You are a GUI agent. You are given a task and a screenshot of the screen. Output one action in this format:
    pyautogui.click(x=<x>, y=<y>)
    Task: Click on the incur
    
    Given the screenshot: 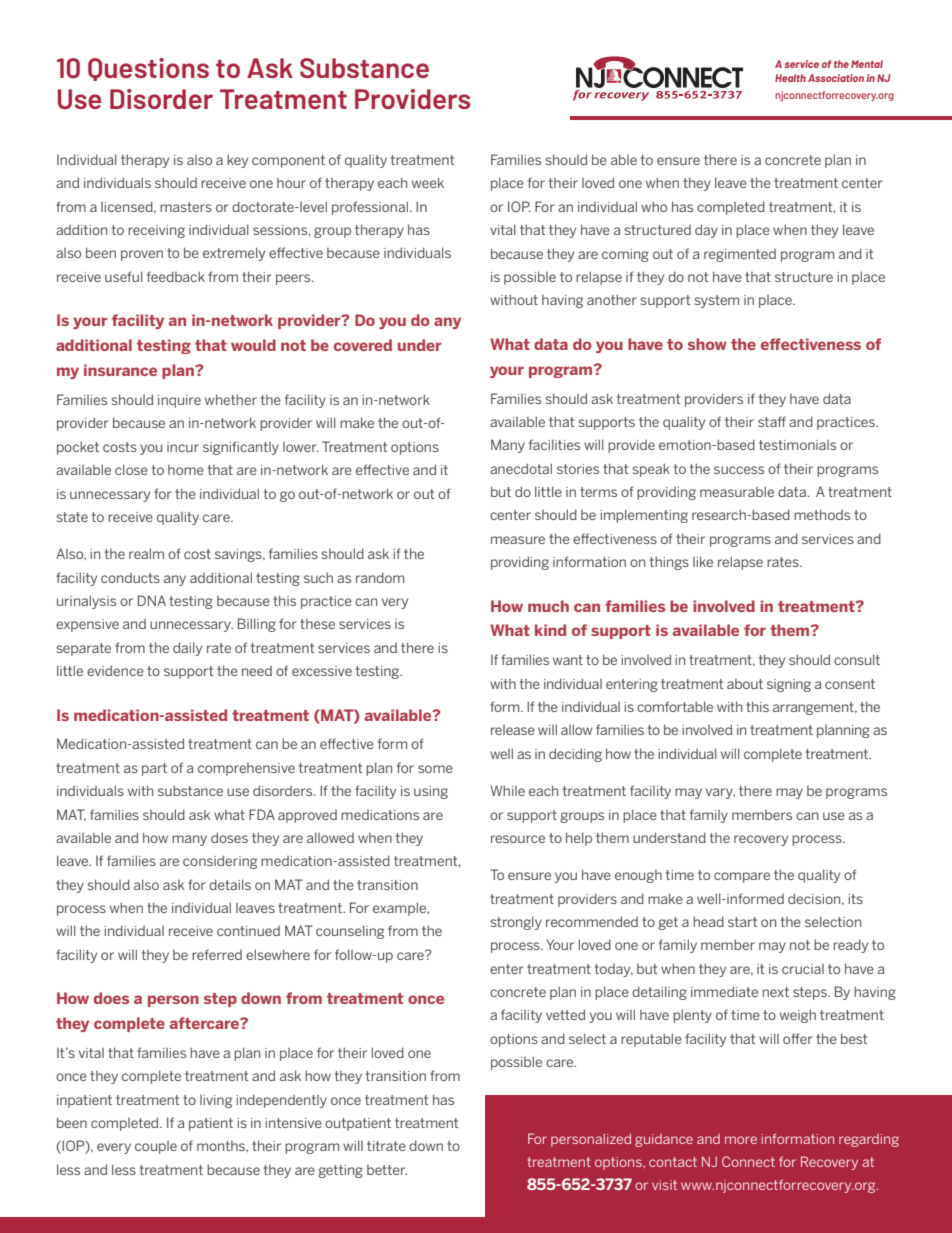 What is the action you would take?
    pyautogui.click(x=183, y=447)
